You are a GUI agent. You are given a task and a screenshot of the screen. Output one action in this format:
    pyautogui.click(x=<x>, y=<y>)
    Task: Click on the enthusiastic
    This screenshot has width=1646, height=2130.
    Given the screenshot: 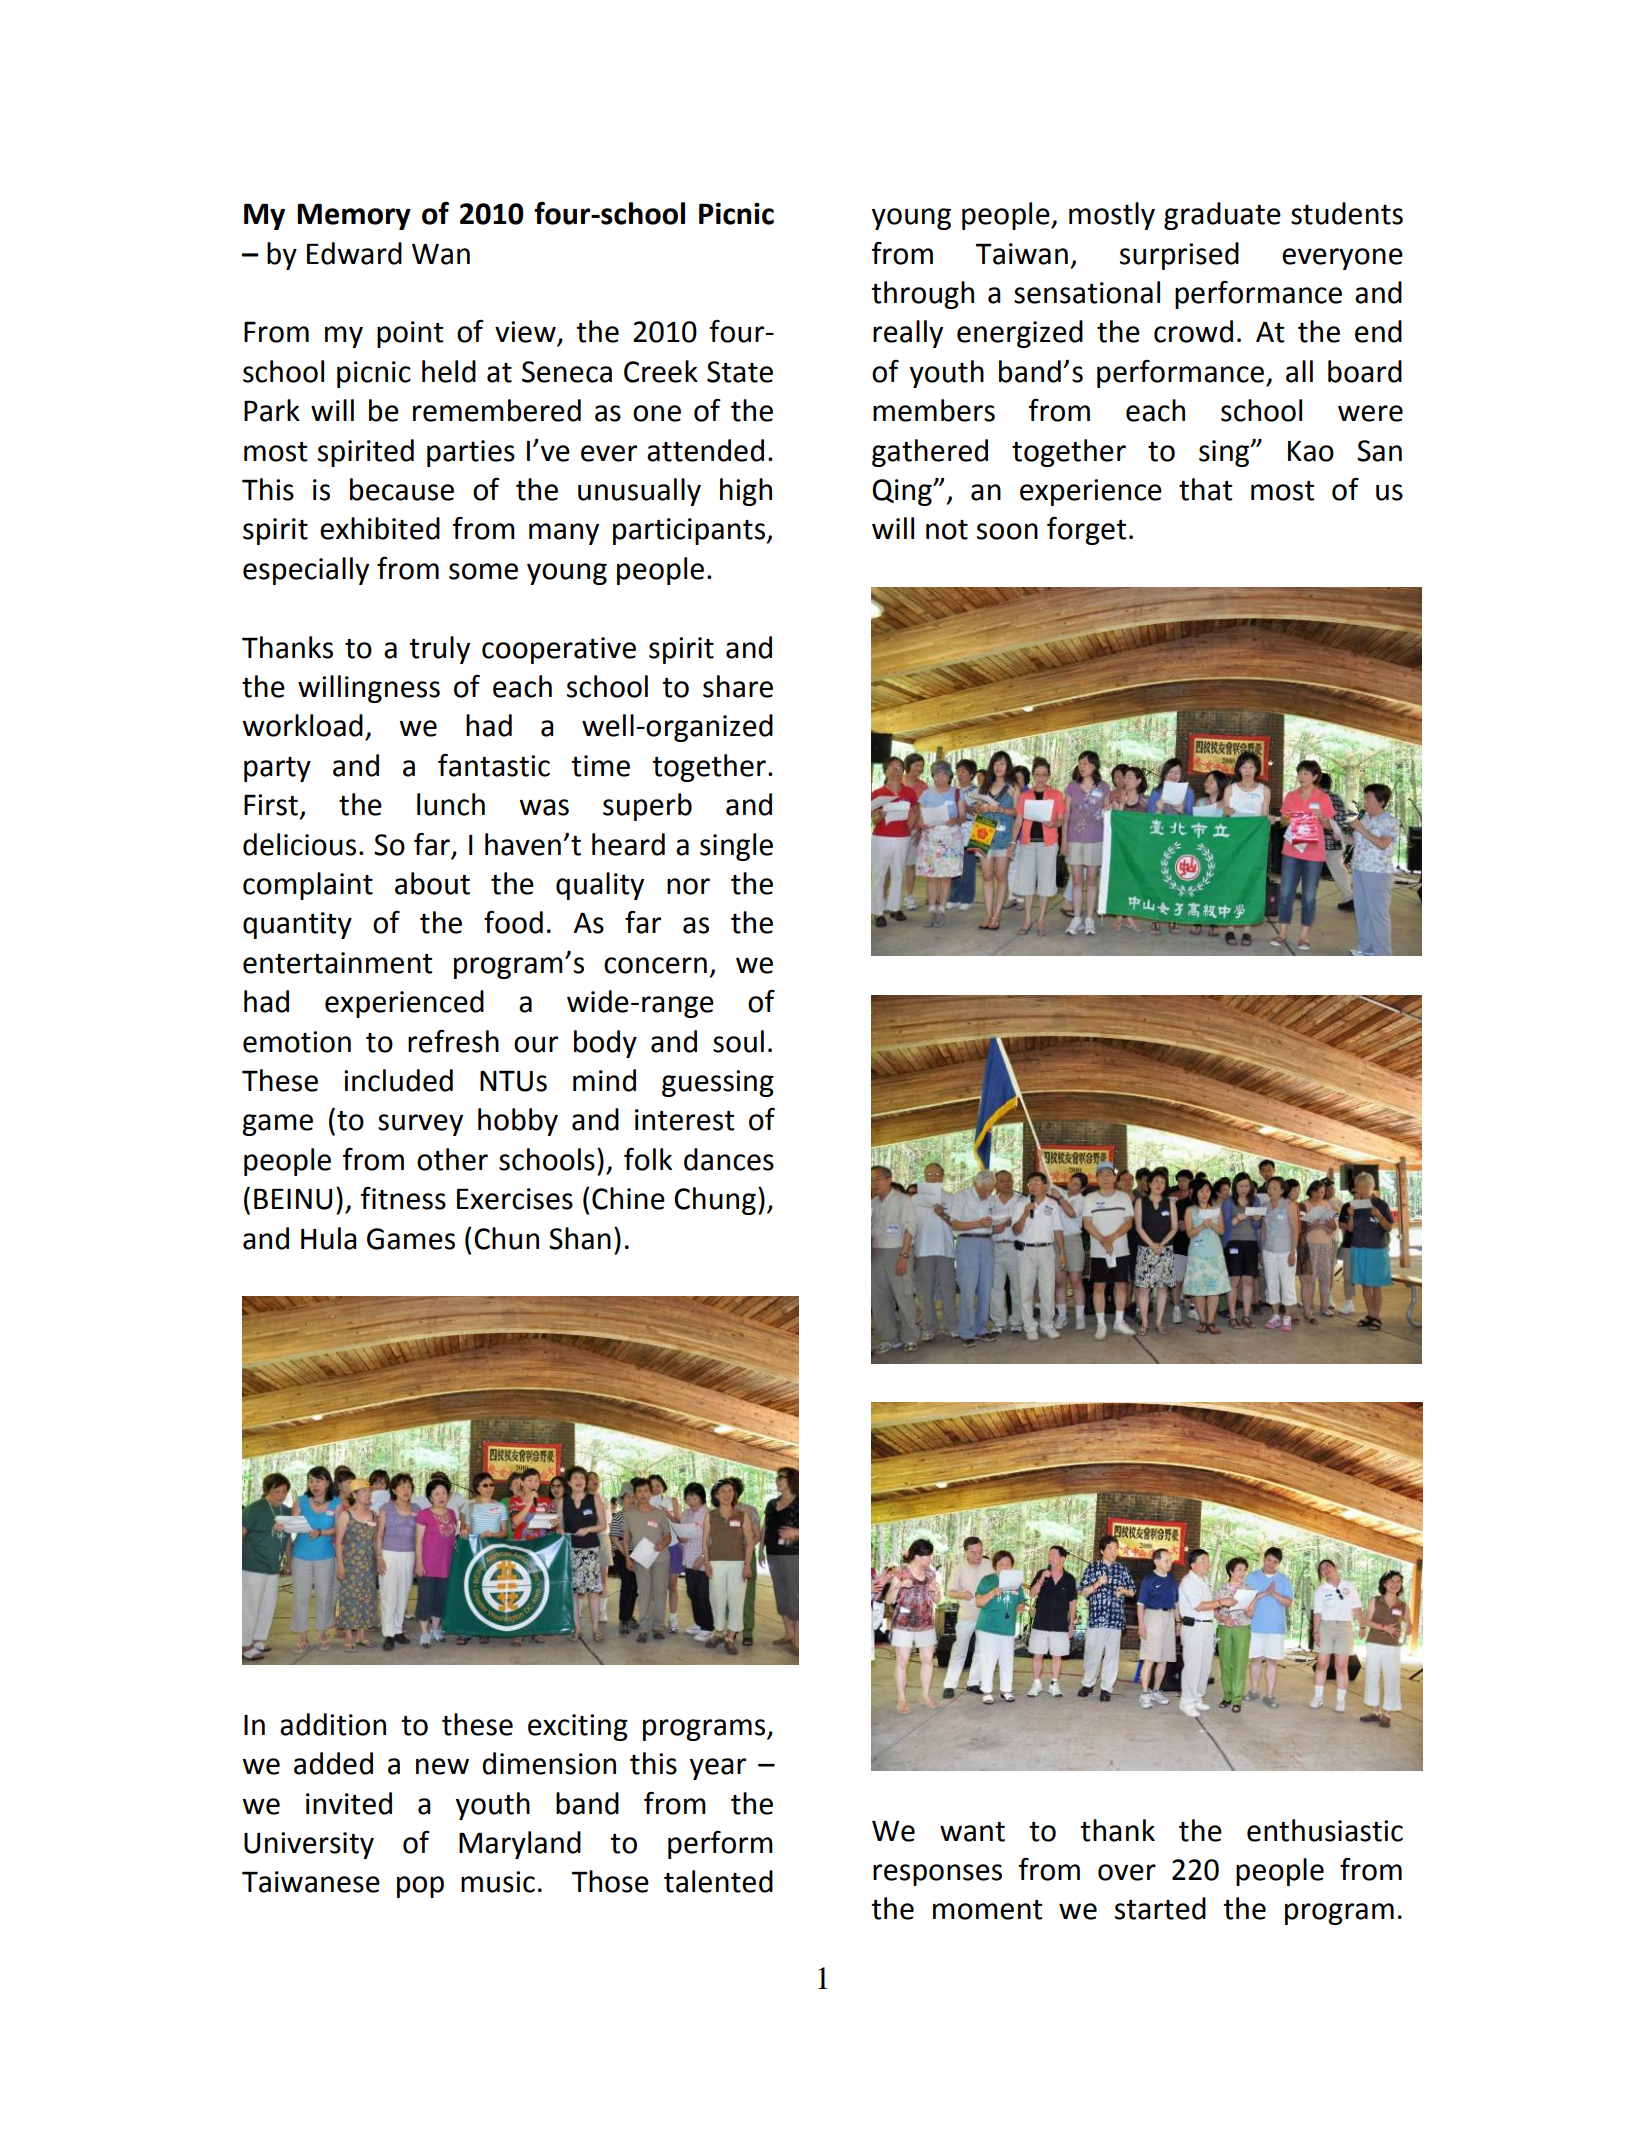 What is the action you would take?
    pyautogui.click(x=1325, y=1830)
